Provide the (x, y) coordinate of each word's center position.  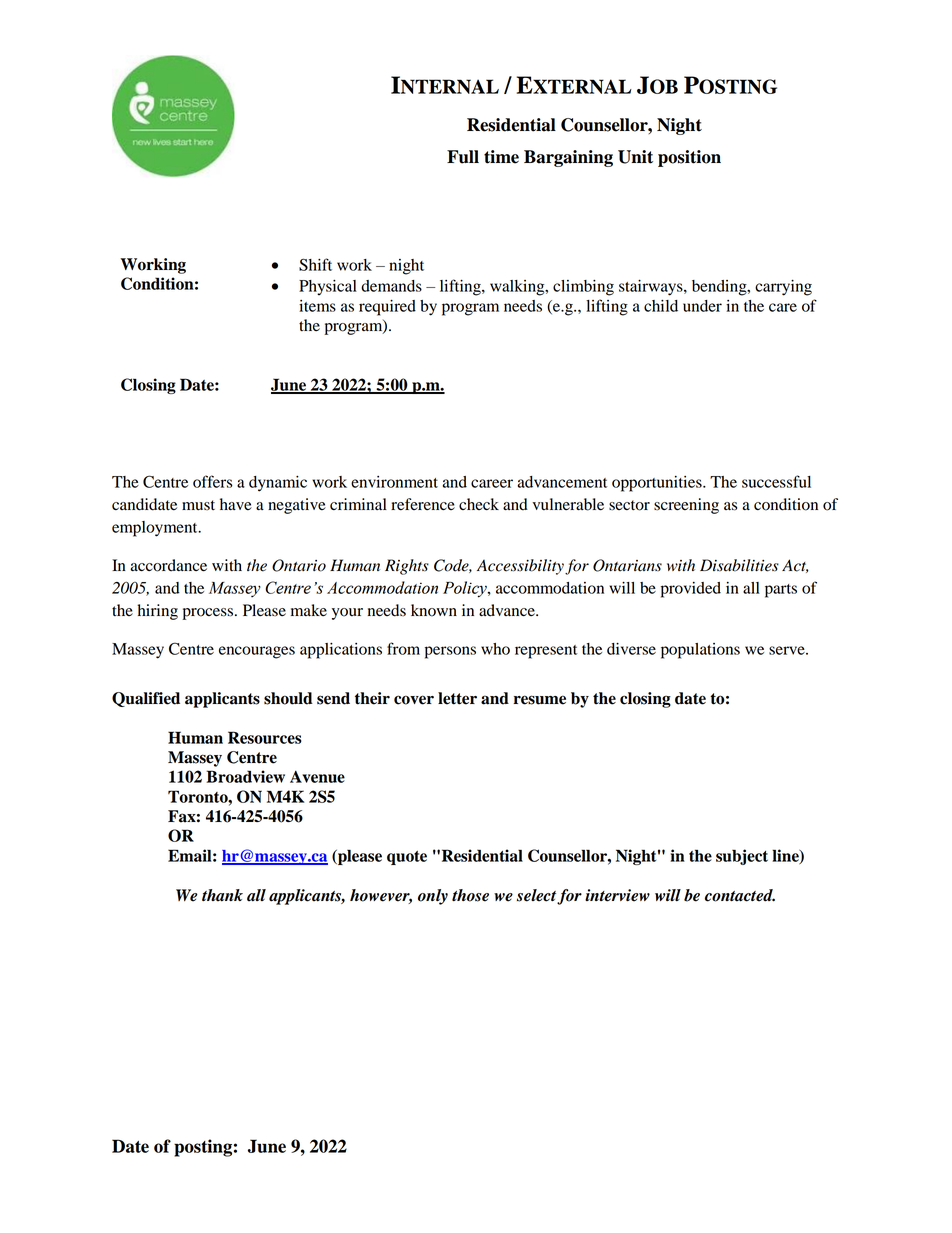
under (702, 306)
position (689, 158)
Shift (315, 264)
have (236, 504)
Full (463, 157)
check (479, 504)
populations (700, 651)
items (317, 306)
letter (457, 698)
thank (222, 895)
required (387, 308)
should (288, 698)
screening (686, 506)
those (470, 895)
